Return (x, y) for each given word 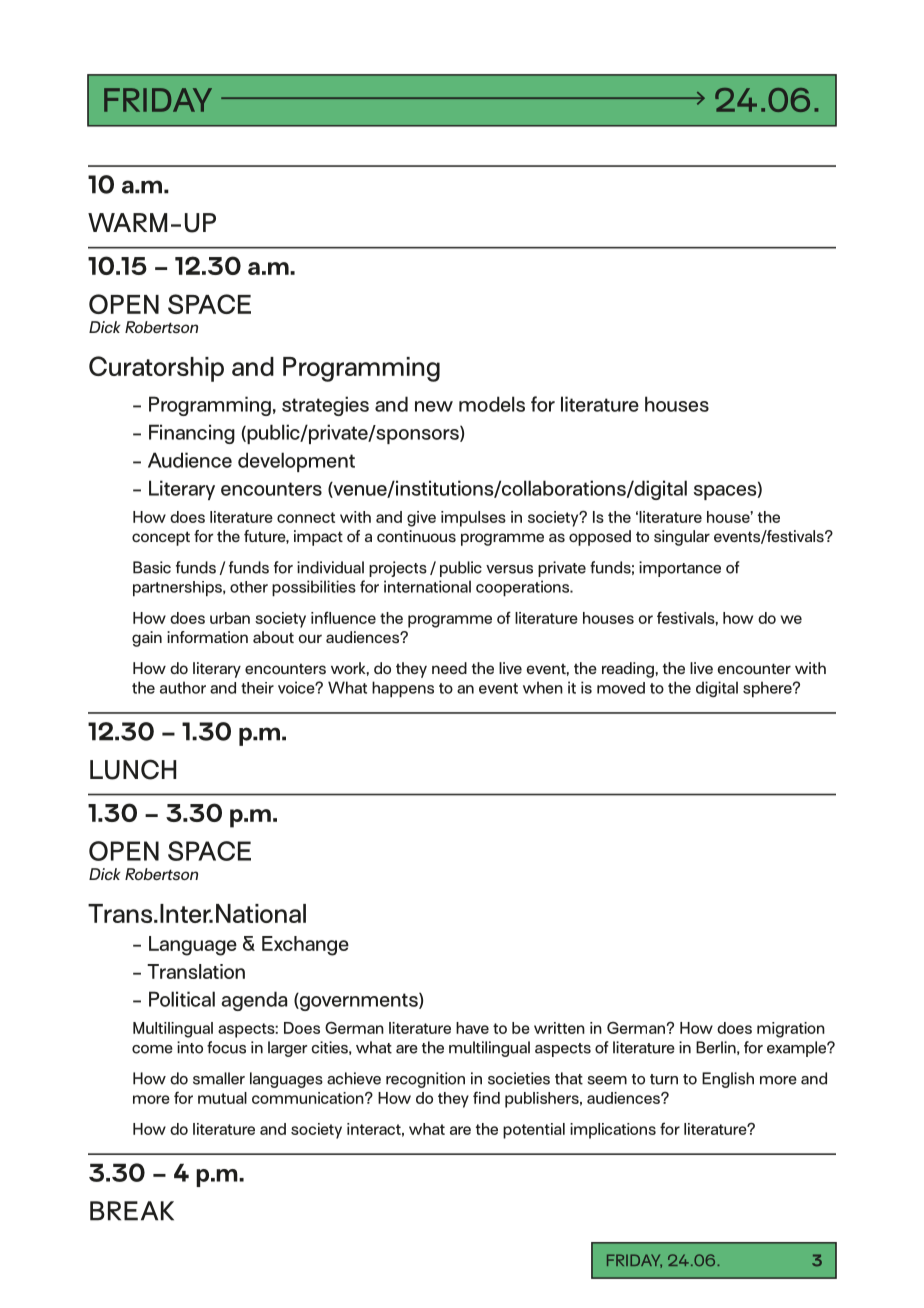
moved (621, 688)
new (434, 406)
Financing (192, 434)
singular (682, 538)
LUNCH (133, 769)
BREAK (132, 1211)
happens (403, 689)
